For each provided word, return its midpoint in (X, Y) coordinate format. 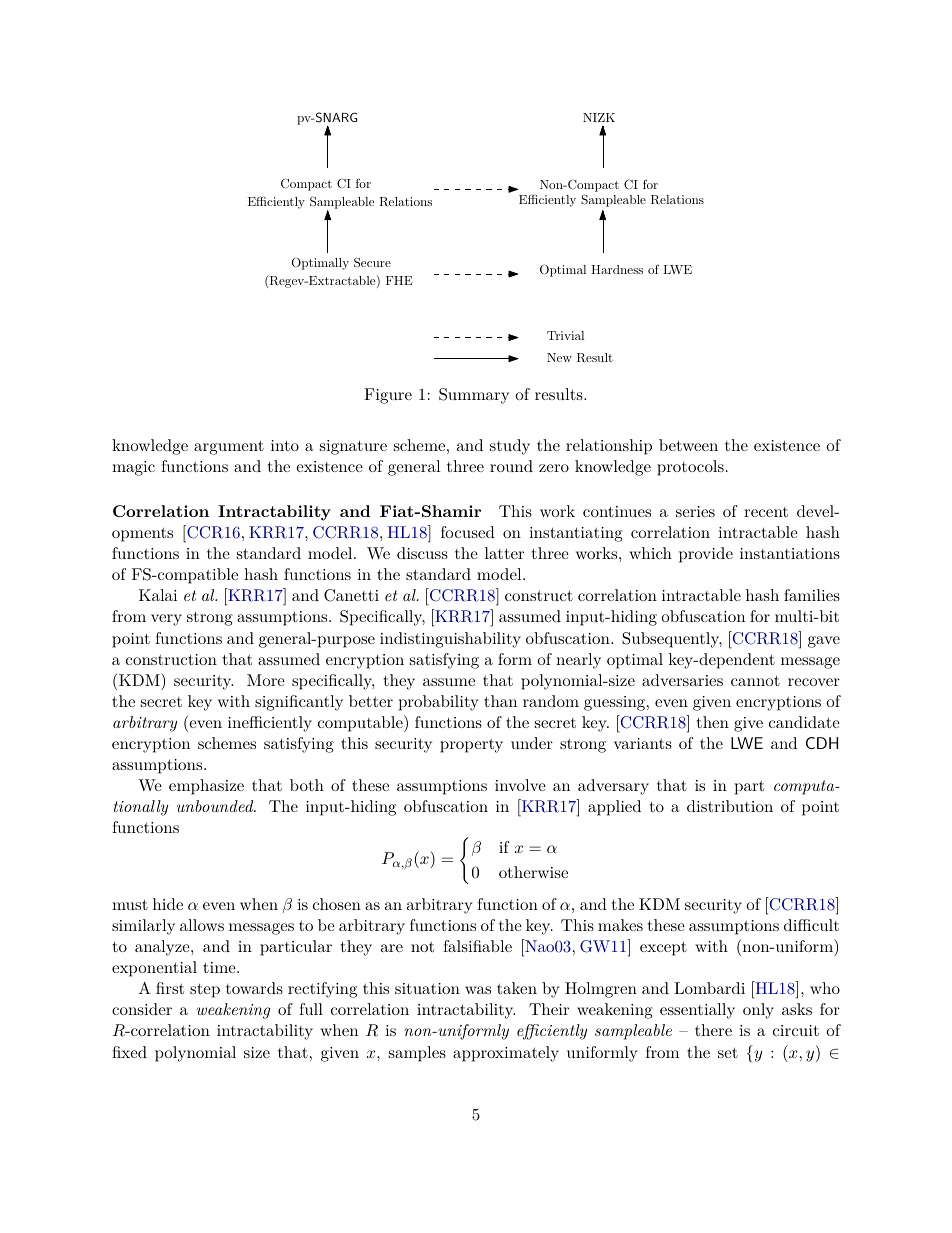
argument (229, 447)
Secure (372, 262)
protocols (690, 468)
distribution (730, 806)
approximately (506, 1054)
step (205, 990)
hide (168, 904)
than (500, 701)
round (511, 466)
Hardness (617, 269)
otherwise (533, 872)
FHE (399, 280)
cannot (755, 680)
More (266, 680)
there (713, 1030)
